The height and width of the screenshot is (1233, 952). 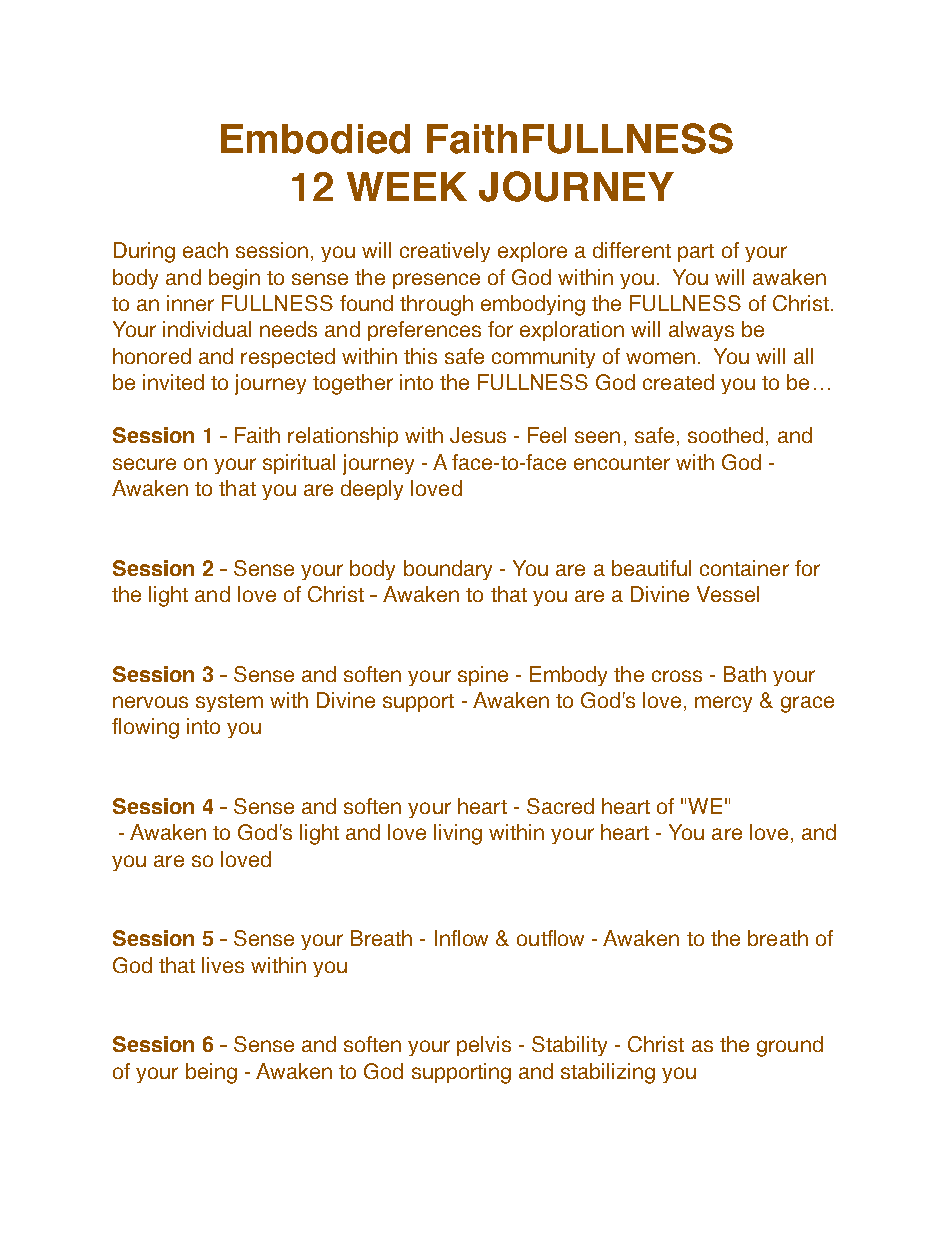 What do you see at coordinates (790, 1046) in the screenshot?
I see `ground` at bounding box center [790, 1046].
